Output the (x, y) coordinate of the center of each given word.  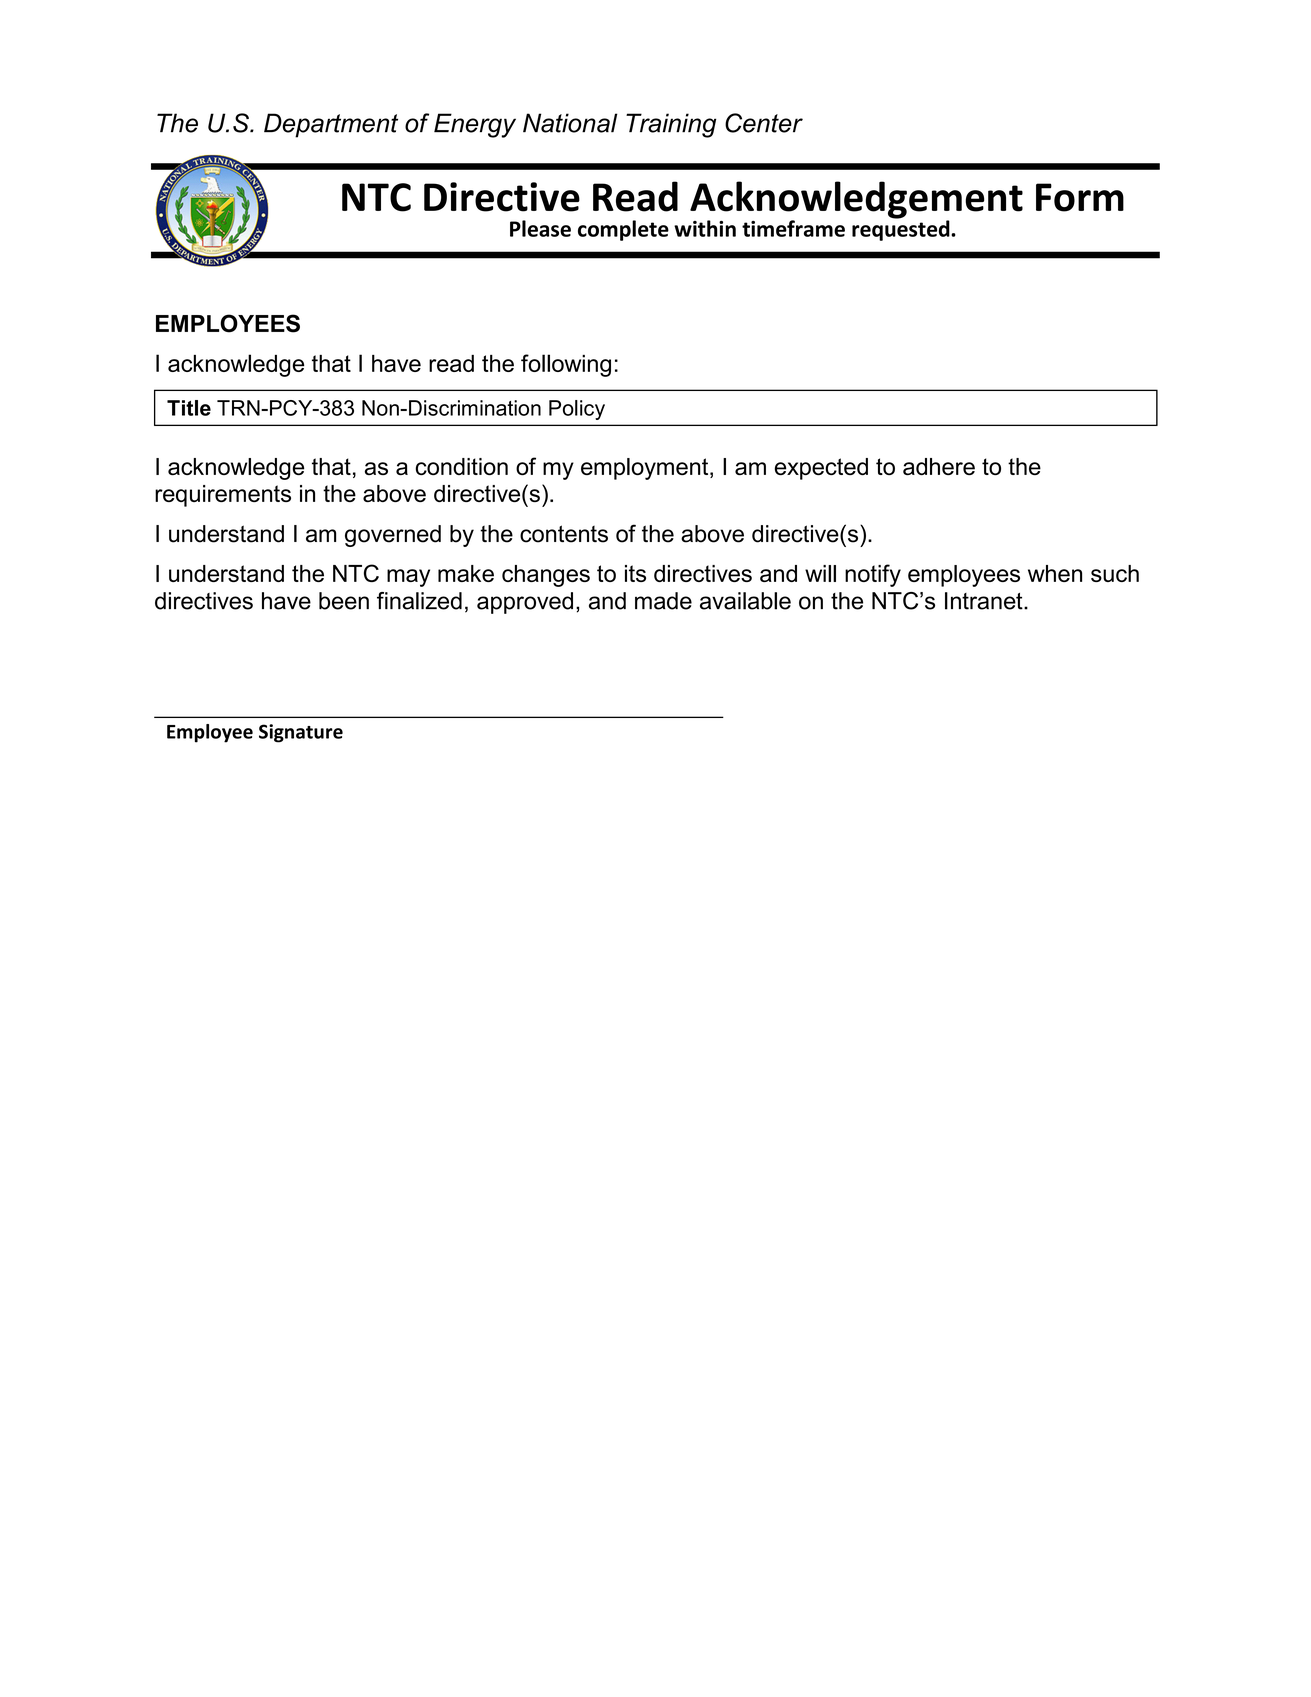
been (344, 601)
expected (821, 469)
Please (540, 228)
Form (1080, 197)
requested (902, 229)
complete (623, 230)
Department (331, 125)
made (663, 601)
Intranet (985, 601)
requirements (223, 496)
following (566, 365)
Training (671, 125)
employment (646, 469)
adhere (939, 466)
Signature (301, 733)
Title (189, 408)
